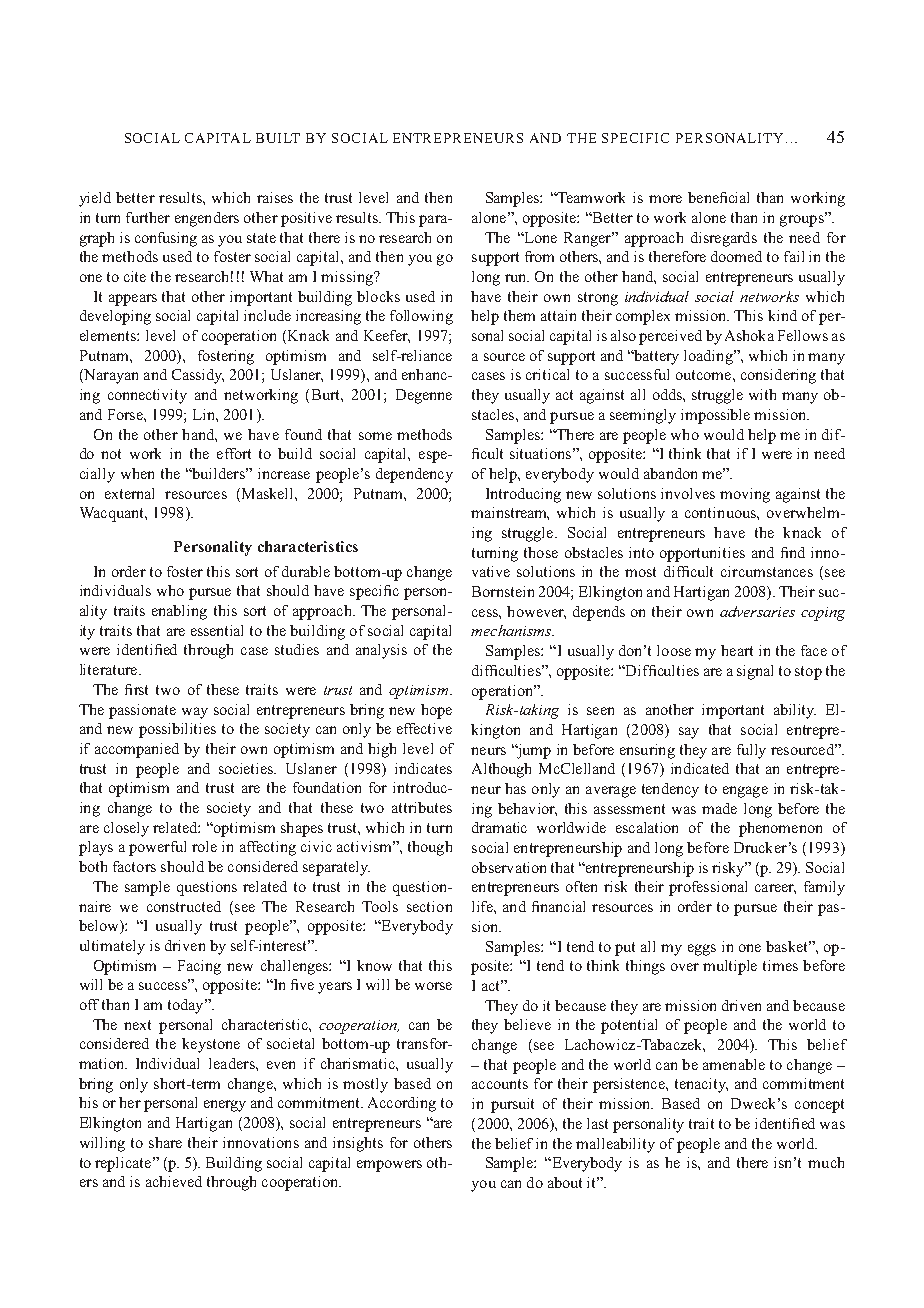 The width and height of the image is (924, 1308). Describe the element at coordinates (423, 768) in the image. I see `indicates` at that location.
